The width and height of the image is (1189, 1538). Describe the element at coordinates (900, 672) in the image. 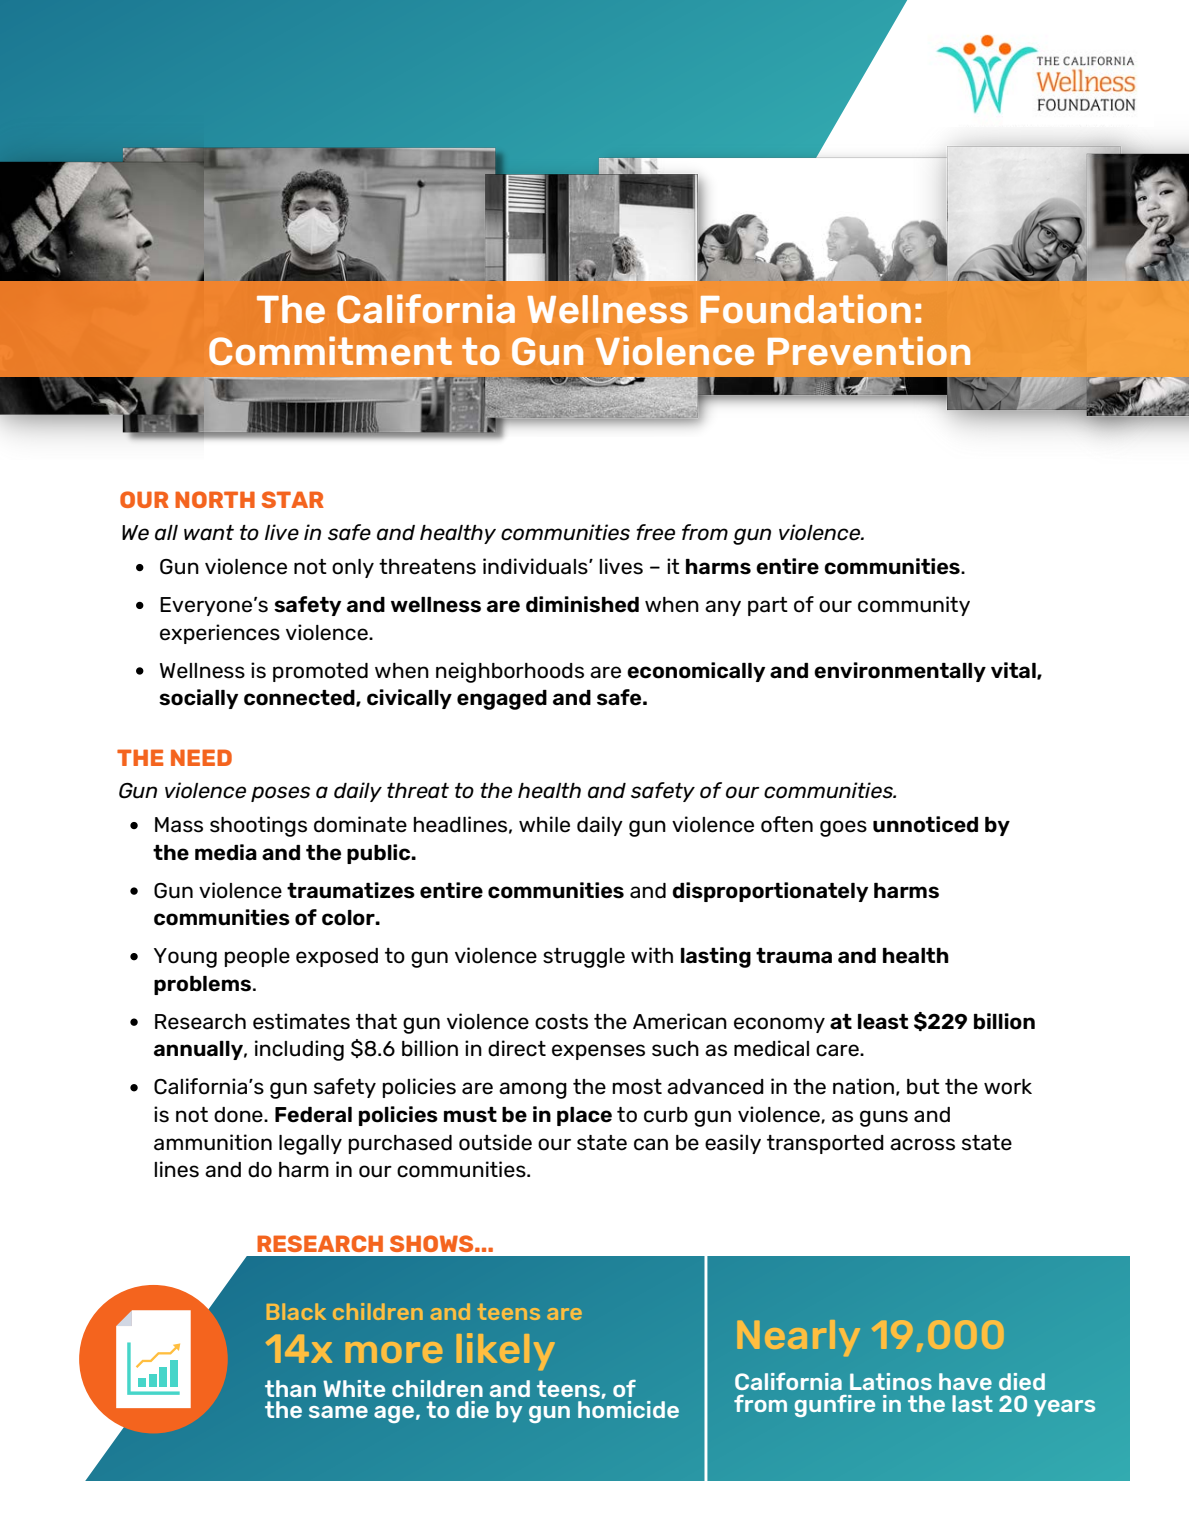

I see `environmentally` at that location.
